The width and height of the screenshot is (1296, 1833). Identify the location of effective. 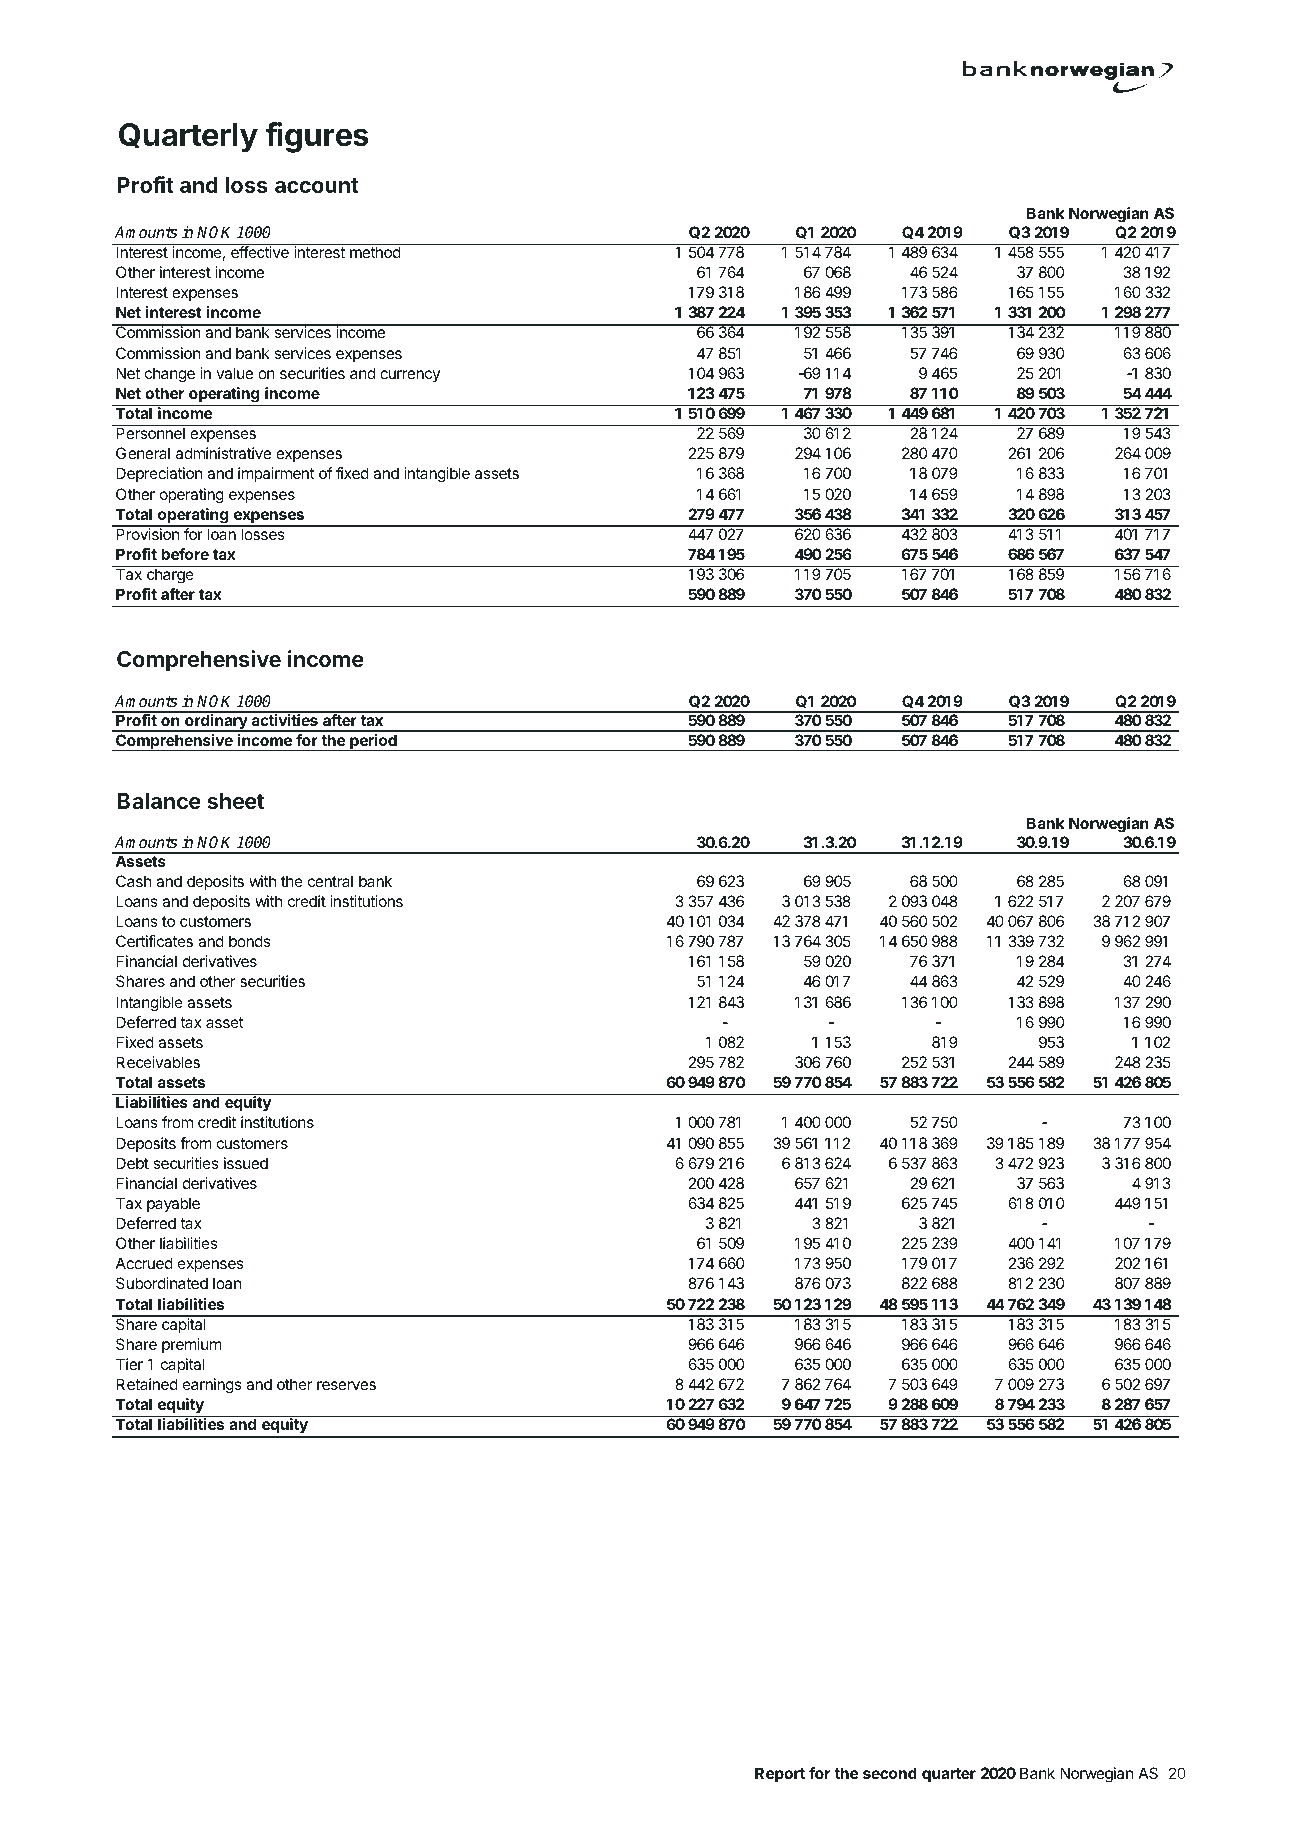
(260, 252).
